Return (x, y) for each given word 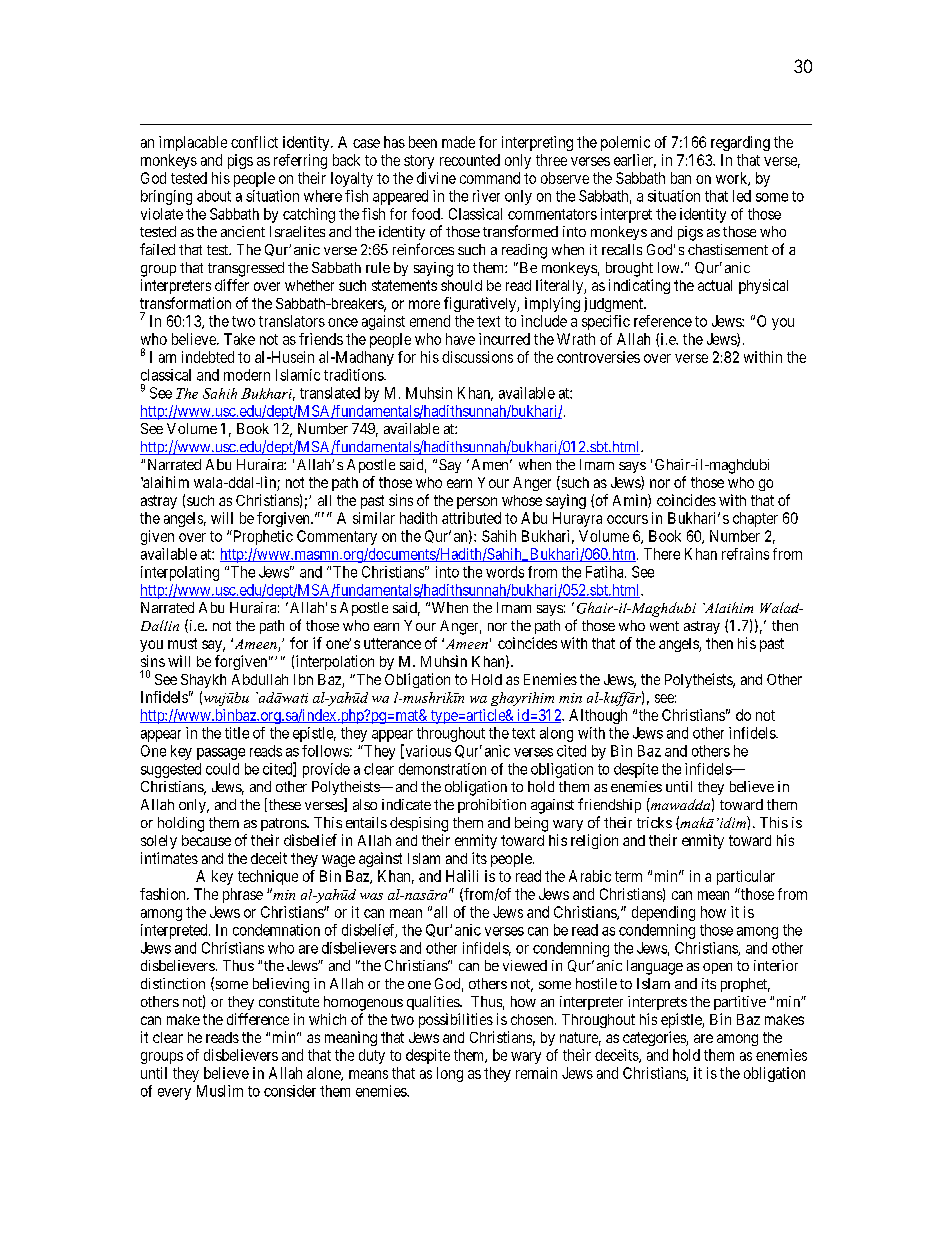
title (237, 733)
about (214, 196)
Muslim (220, 1091)
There (662, 554)
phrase (243, 895)
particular (746, 877)
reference (663, 321)
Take (239, 339)
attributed (471, 518)
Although (598, 716)
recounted (470, 160)
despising (419, 824)
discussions (477, 357)
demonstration (442, 769)
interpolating (180, 573)
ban (681, 178)
